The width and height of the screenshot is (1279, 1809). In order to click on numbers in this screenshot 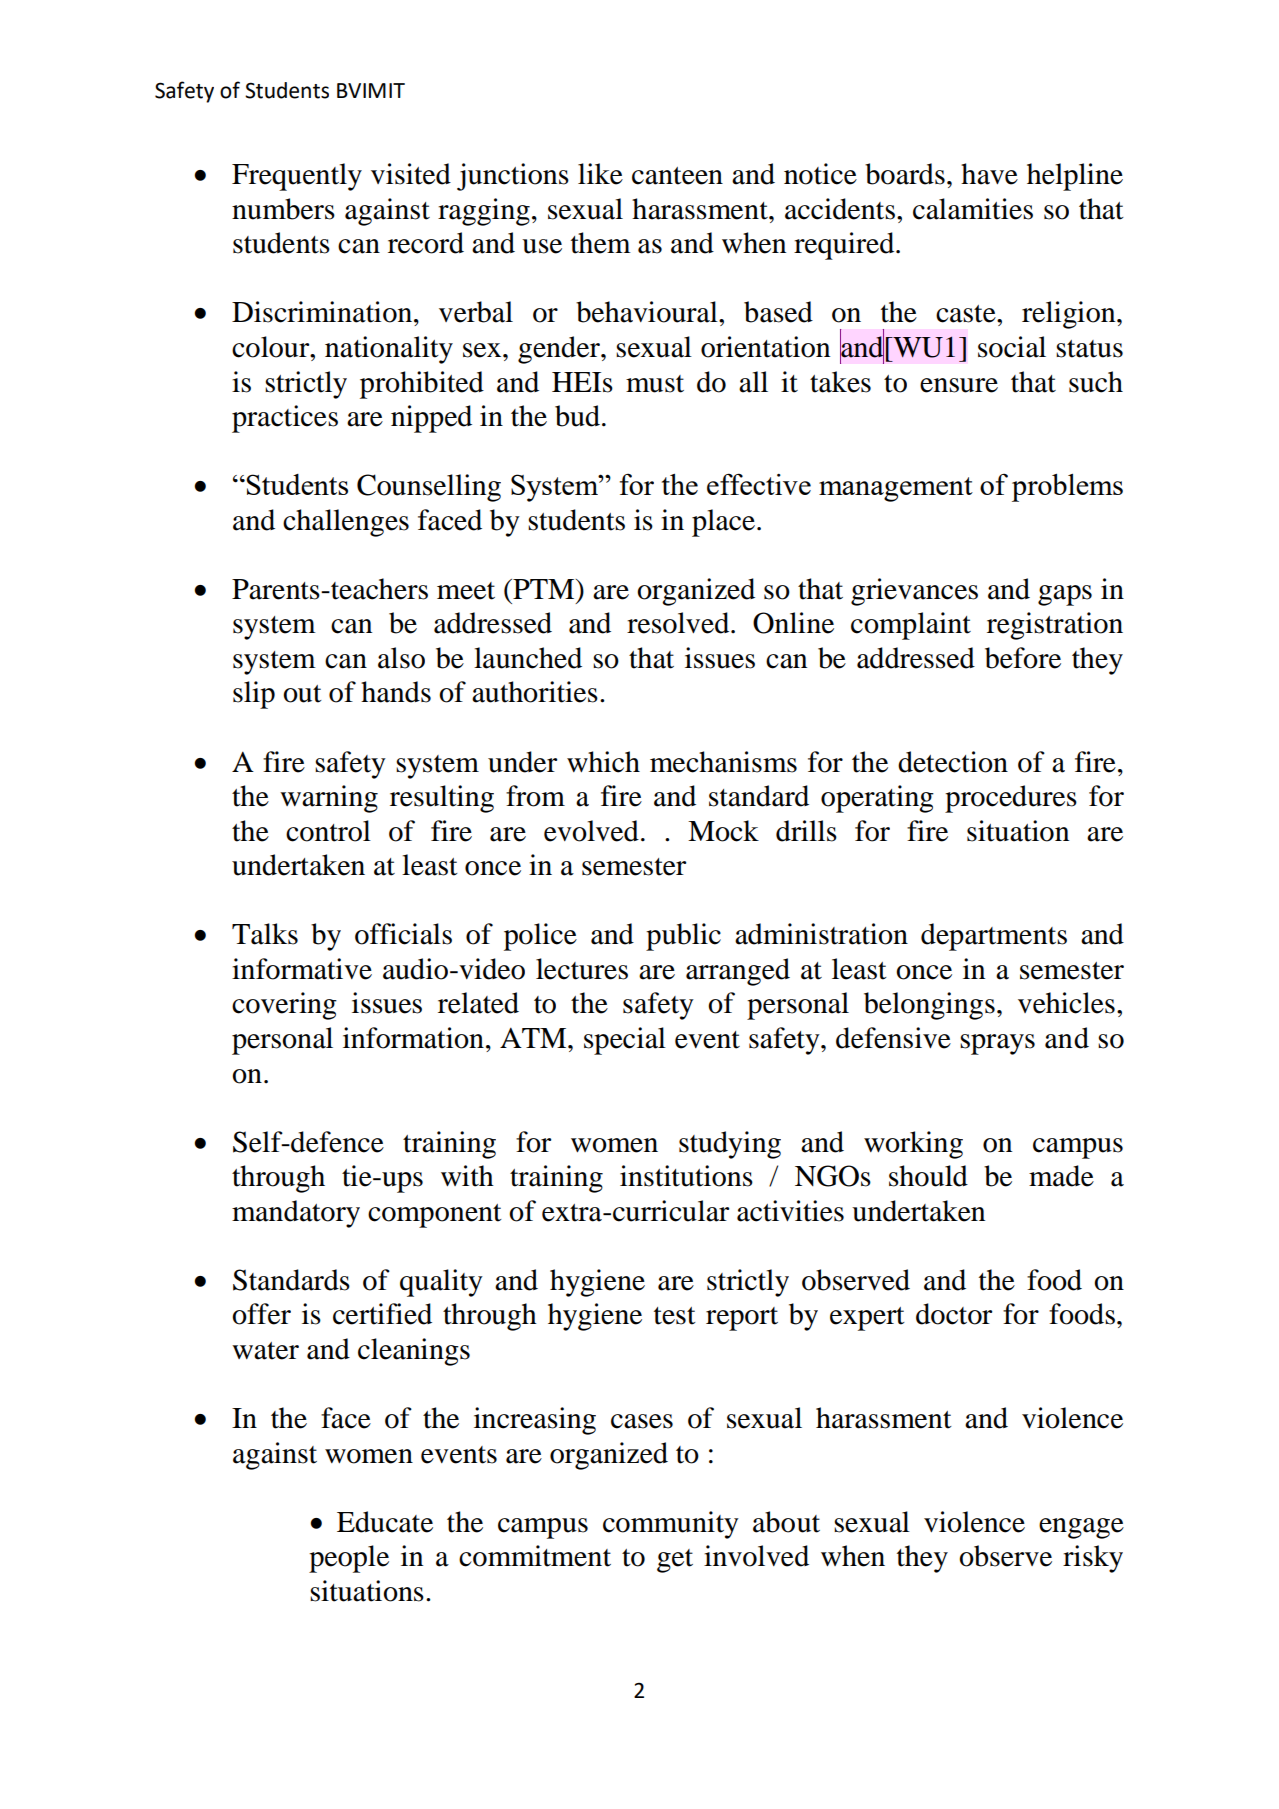, I will do `click(283, 209)`.
